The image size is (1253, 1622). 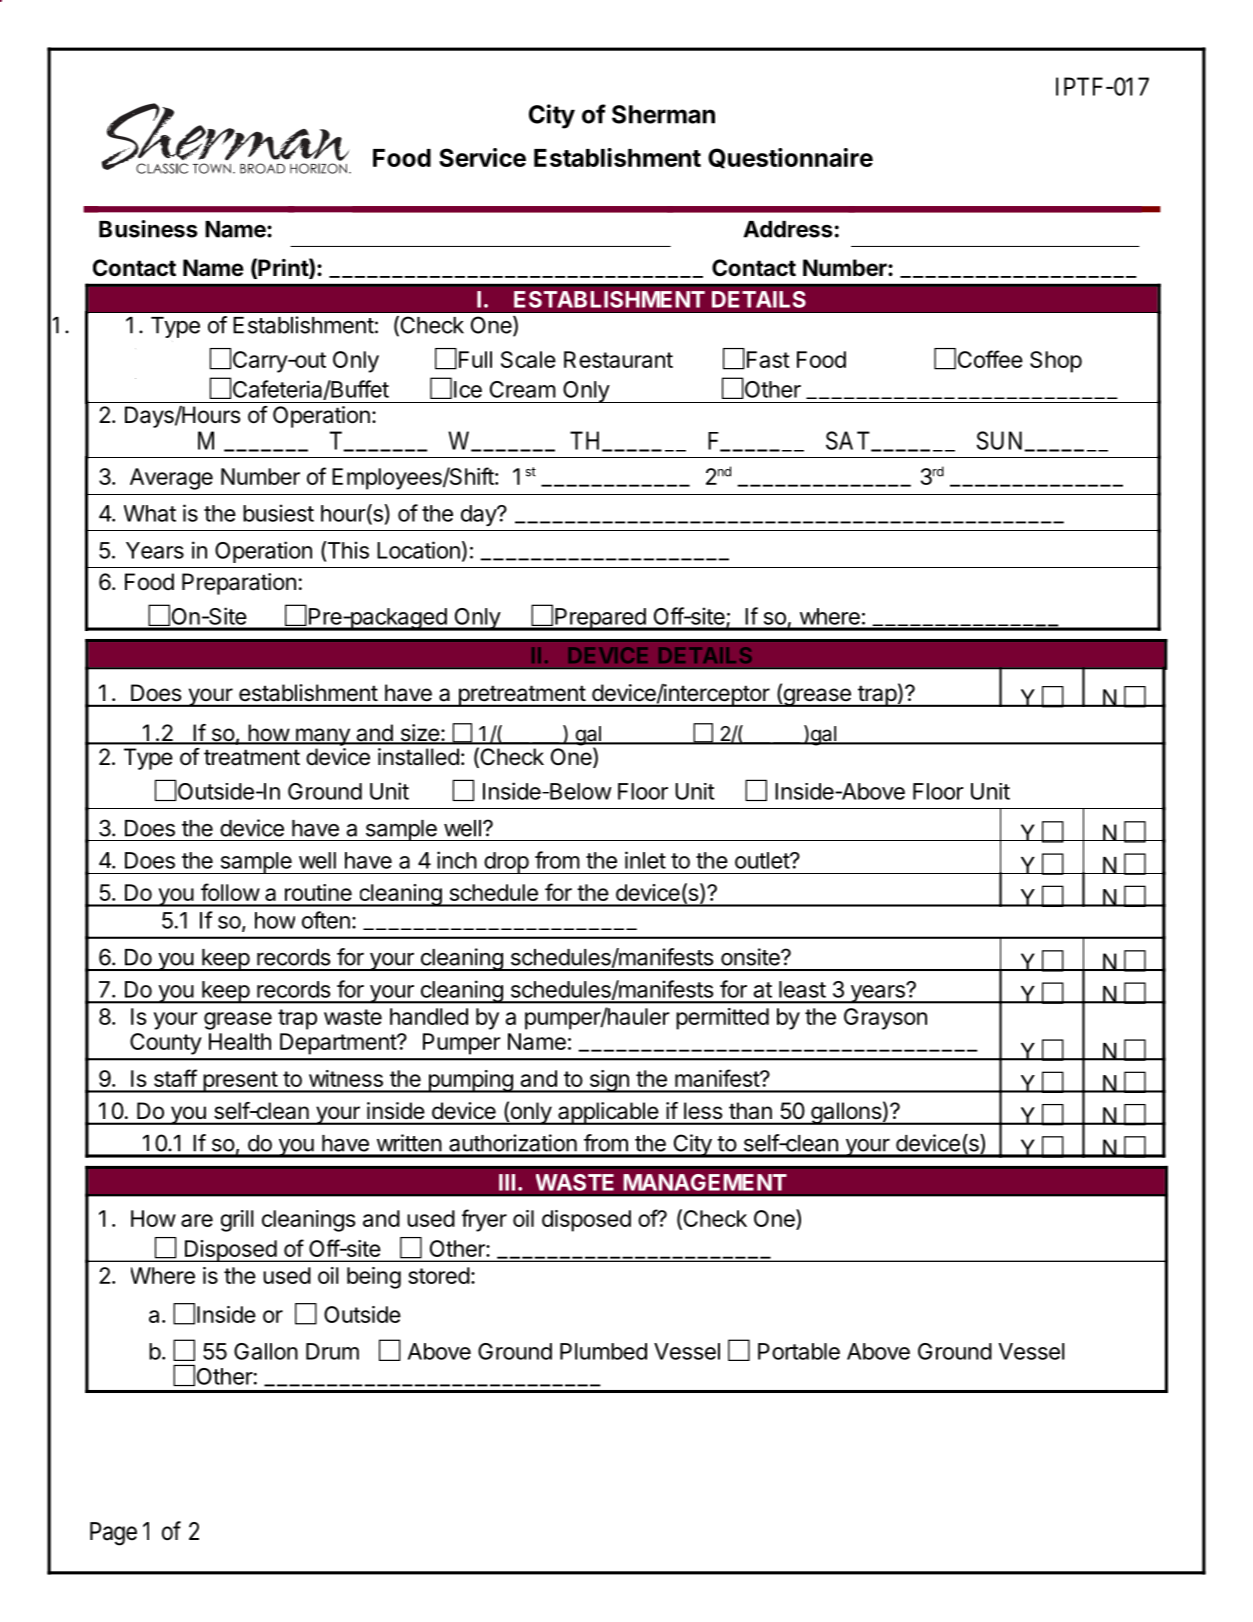 What do you see at coordinates (763, 860) in the document?
I see `outlet` at bounding box center [763, 860].
